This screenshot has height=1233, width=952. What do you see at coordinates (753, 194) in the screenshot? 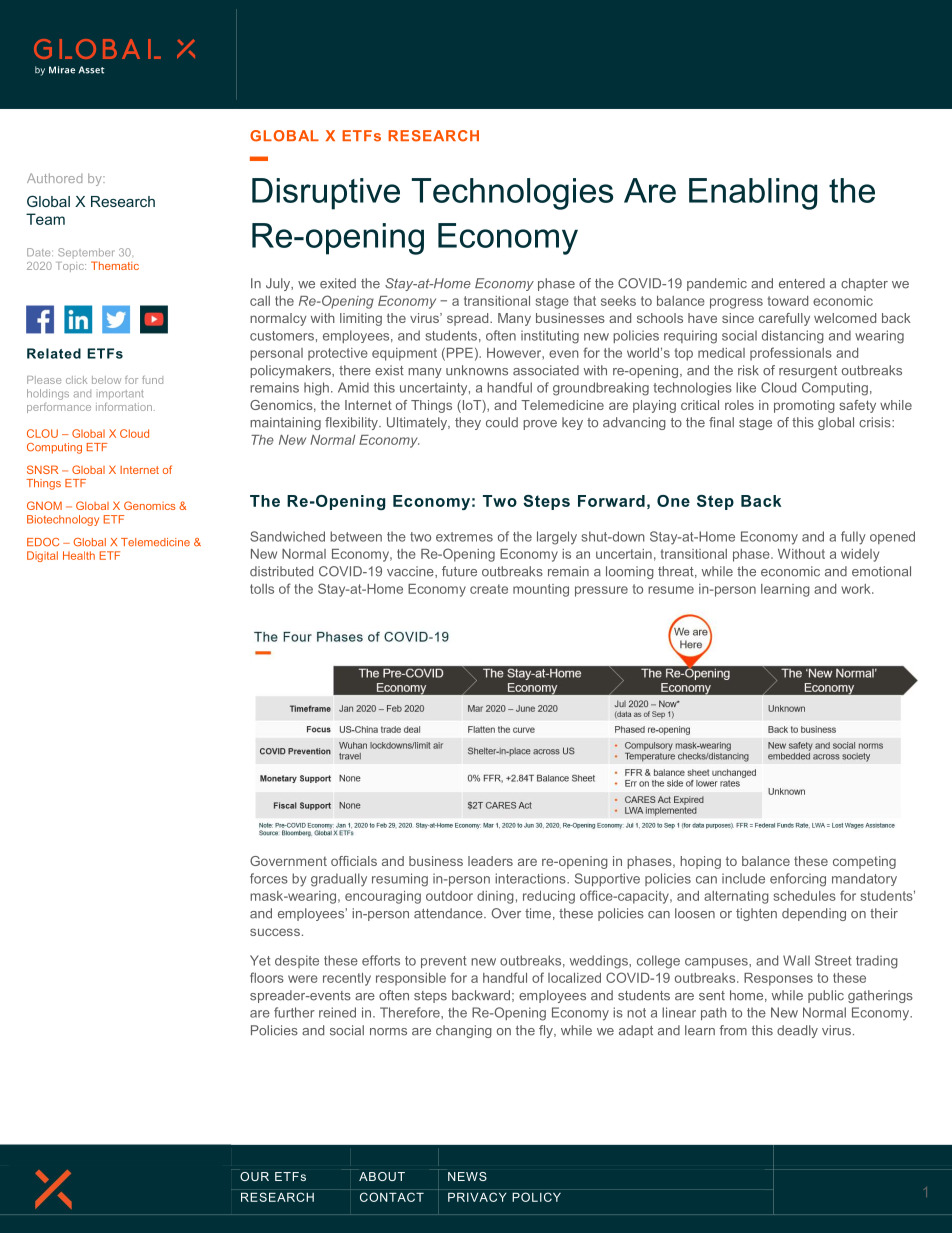
I see `Enabling` at bounding box center [753, 194].
